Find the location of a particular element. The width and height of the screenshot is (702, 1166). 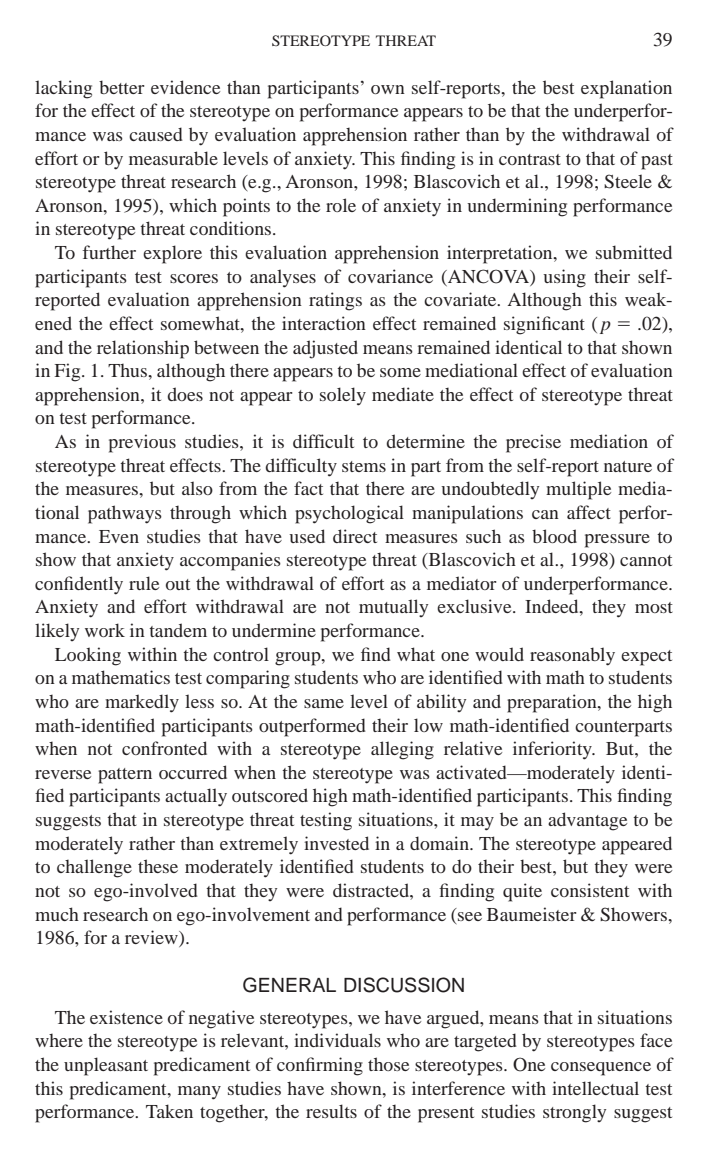

explanation is located at coordinates (626, 89).
